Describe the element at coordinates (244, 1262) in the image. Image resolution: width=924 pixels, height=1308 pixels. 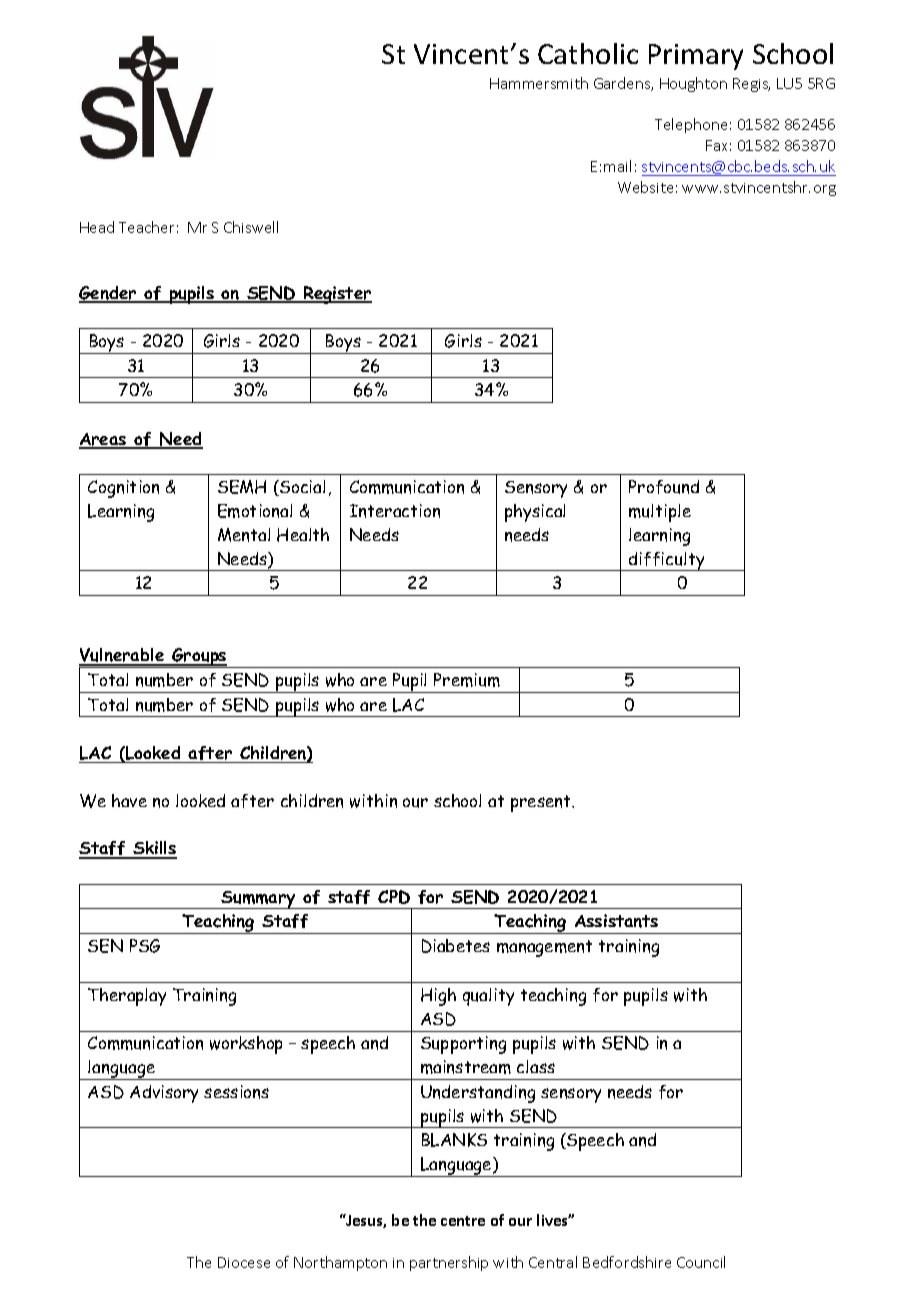
I see `Diocese` at that location.
